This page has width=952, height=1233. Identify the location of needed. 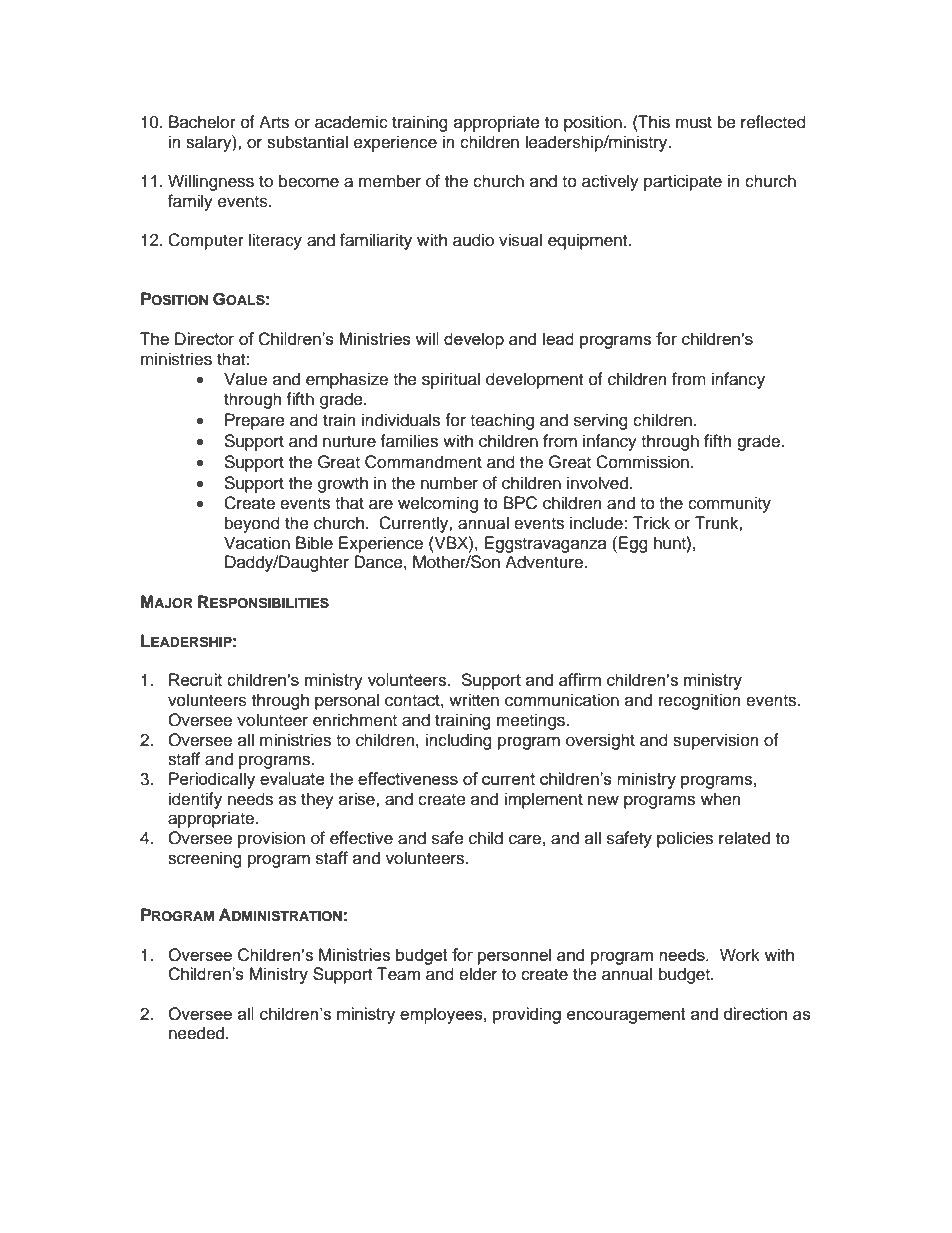
(198, 1033).
